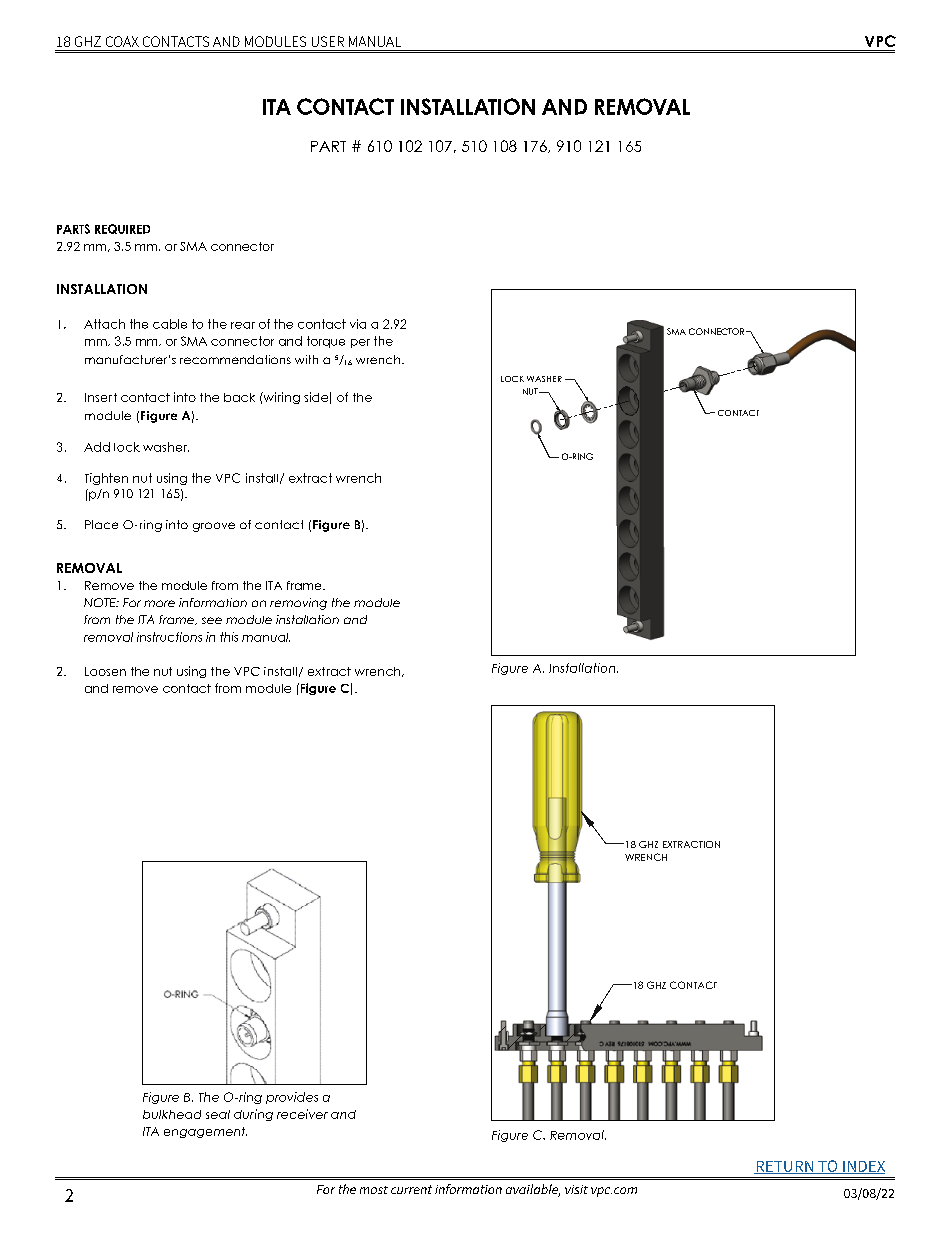 This page has width=952, height=1233. I want to click on RETURN, so click(785, 1167).
